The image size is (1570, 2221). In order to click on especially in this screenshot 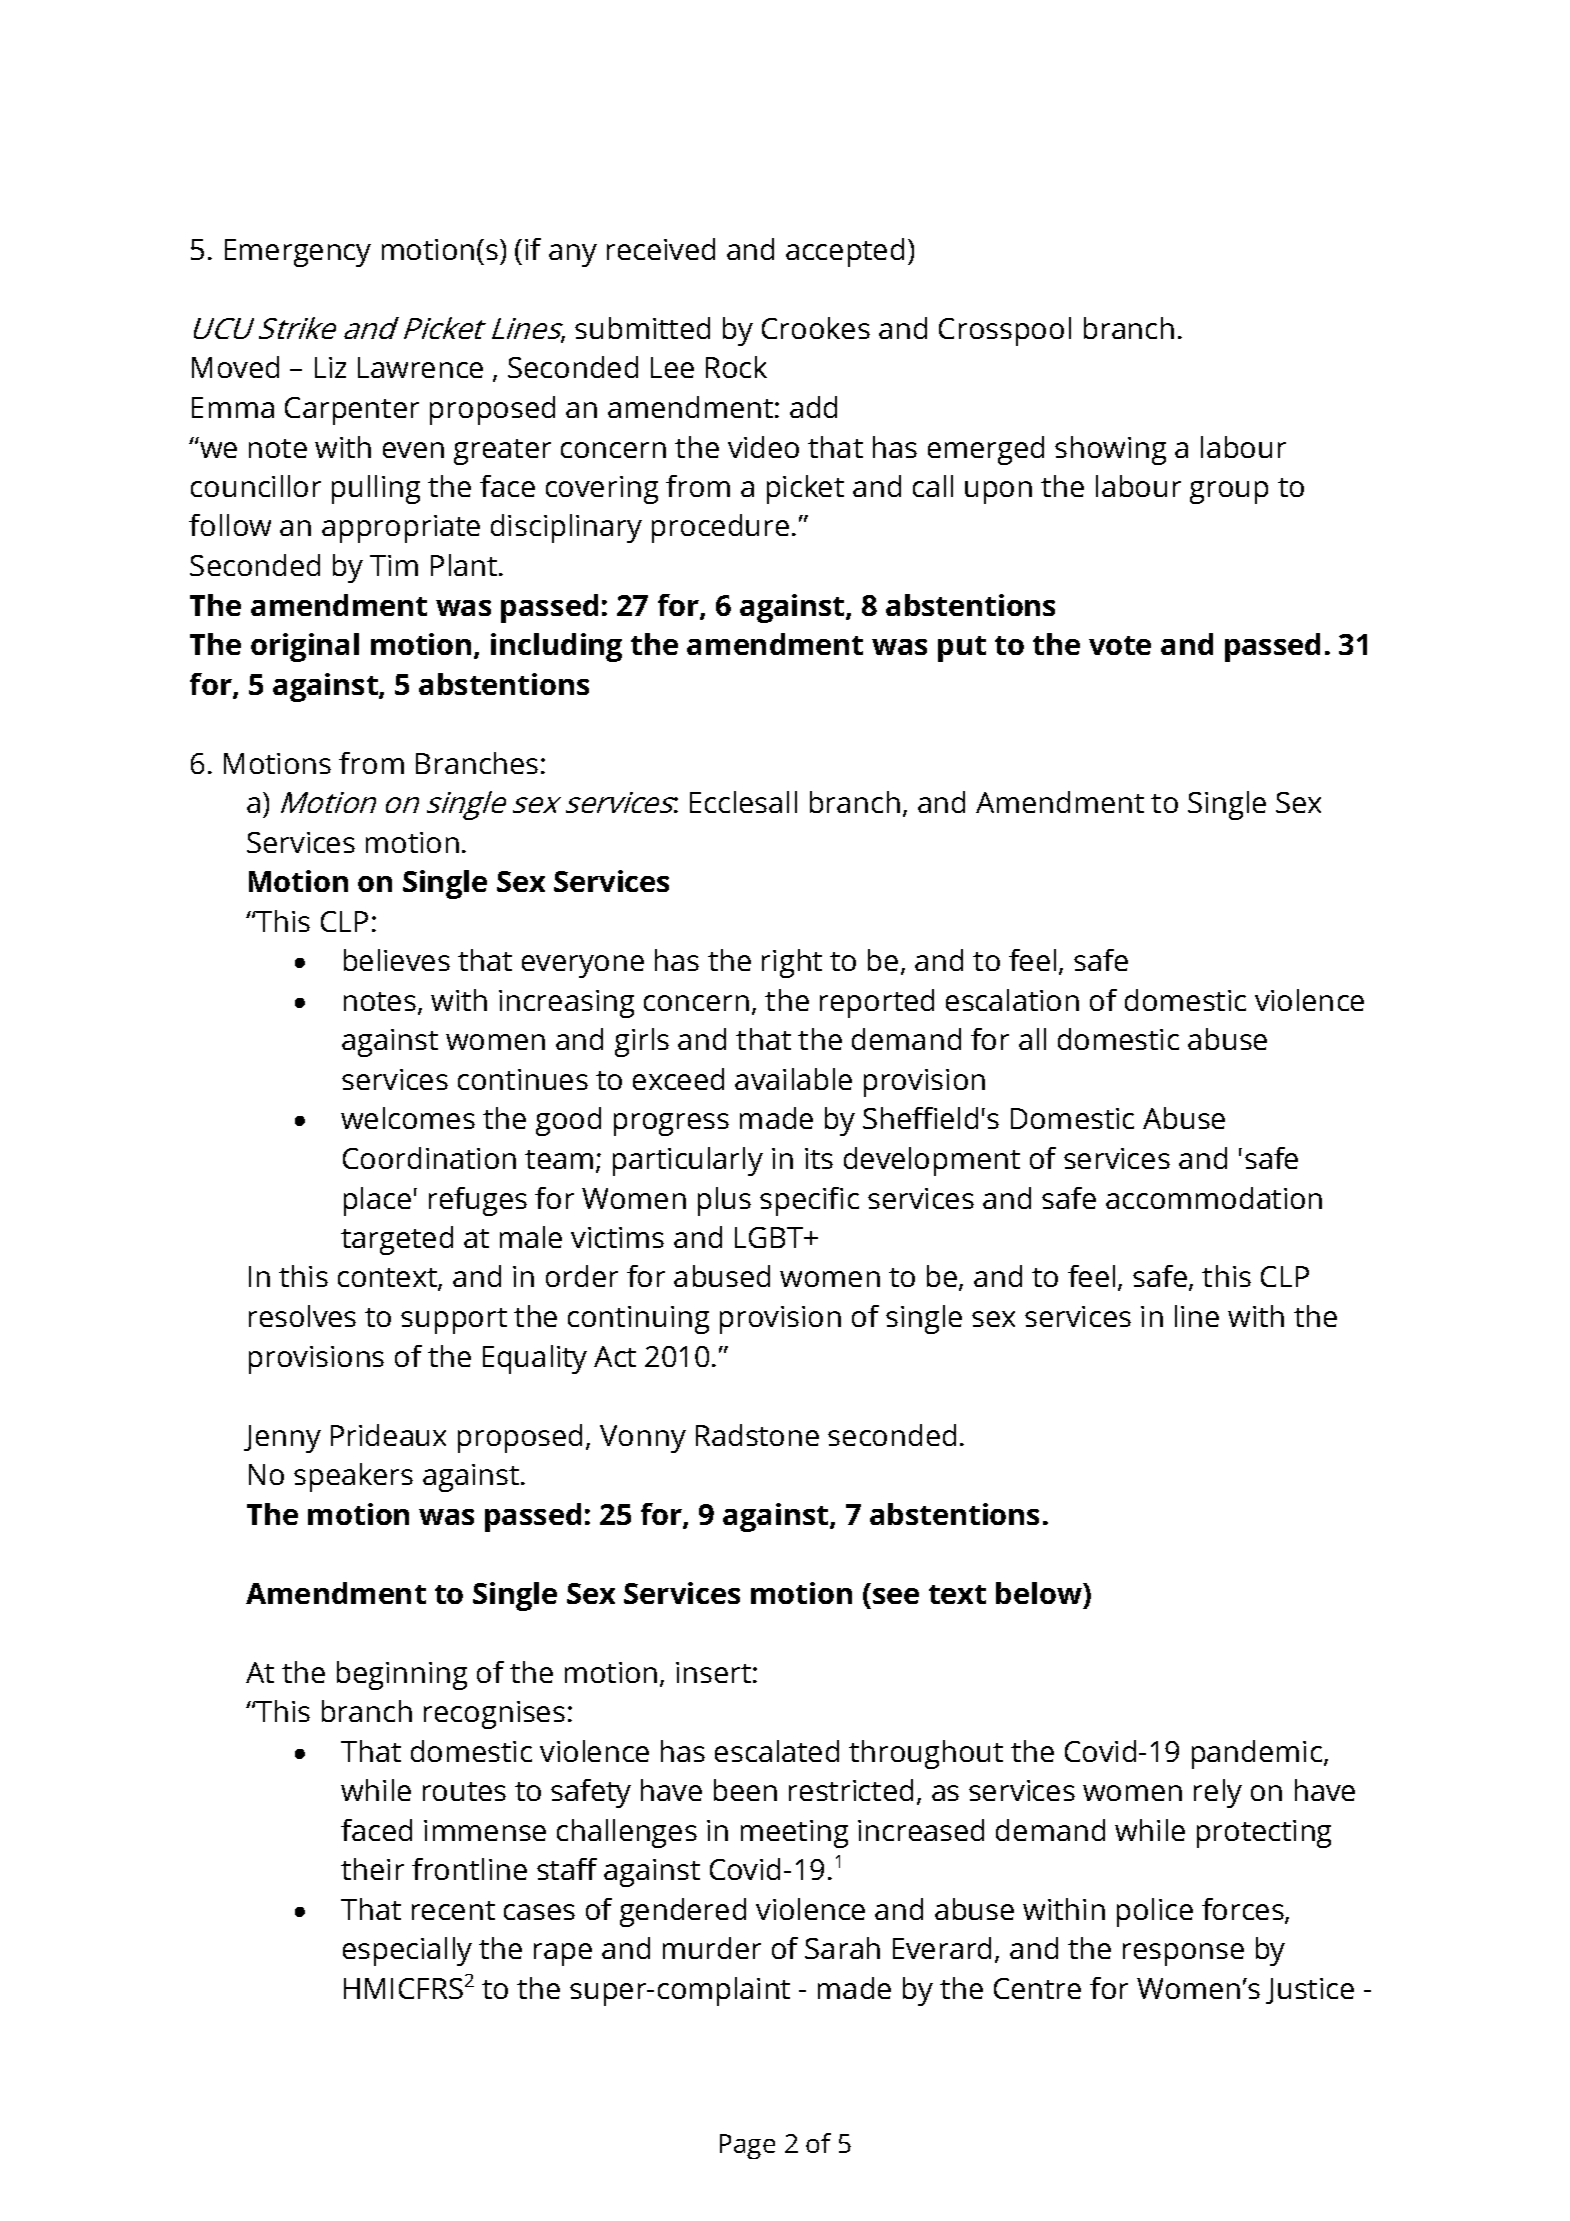, I will do `click(407, 1951)`.
